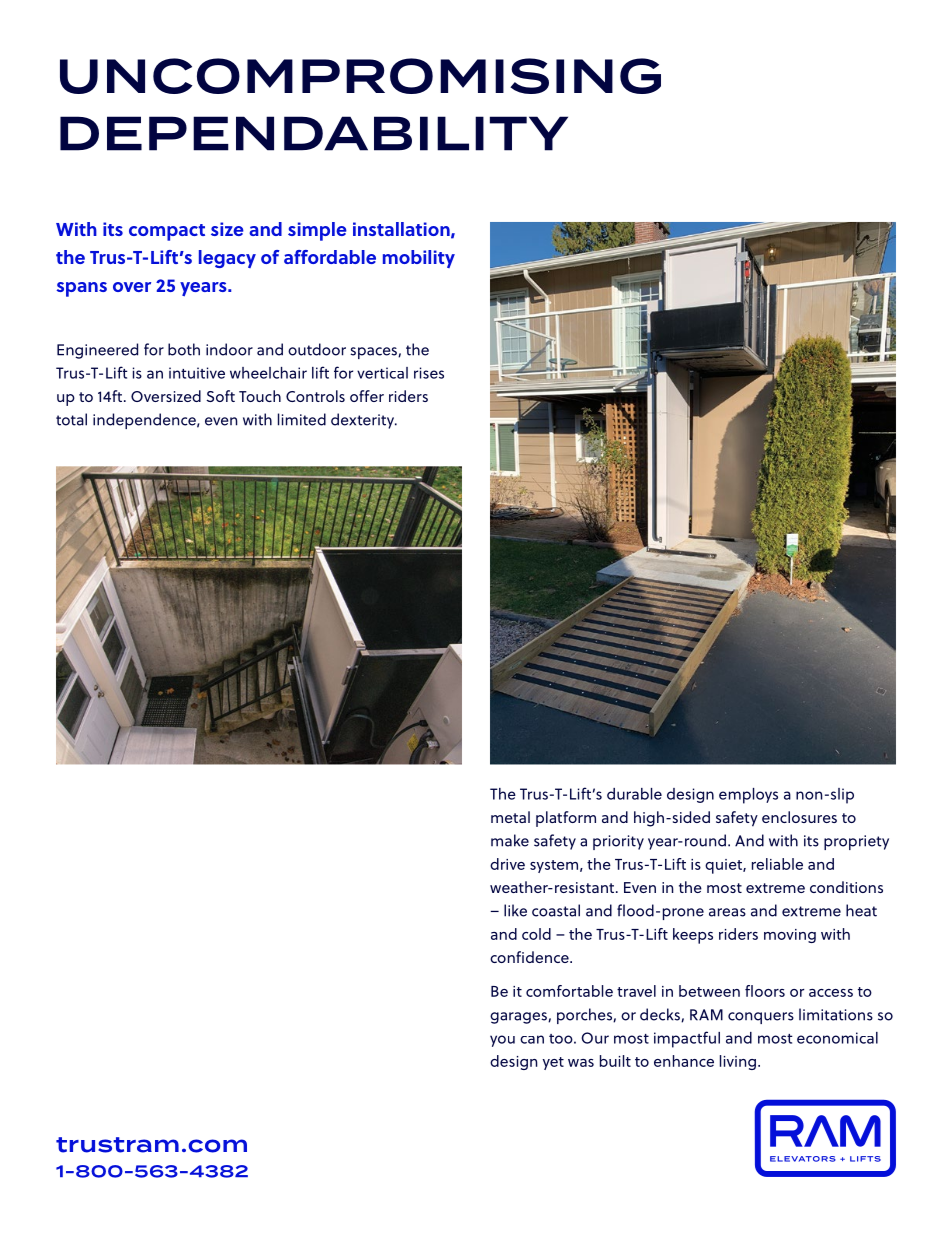  I want to click on metal, so click(510, 817).
